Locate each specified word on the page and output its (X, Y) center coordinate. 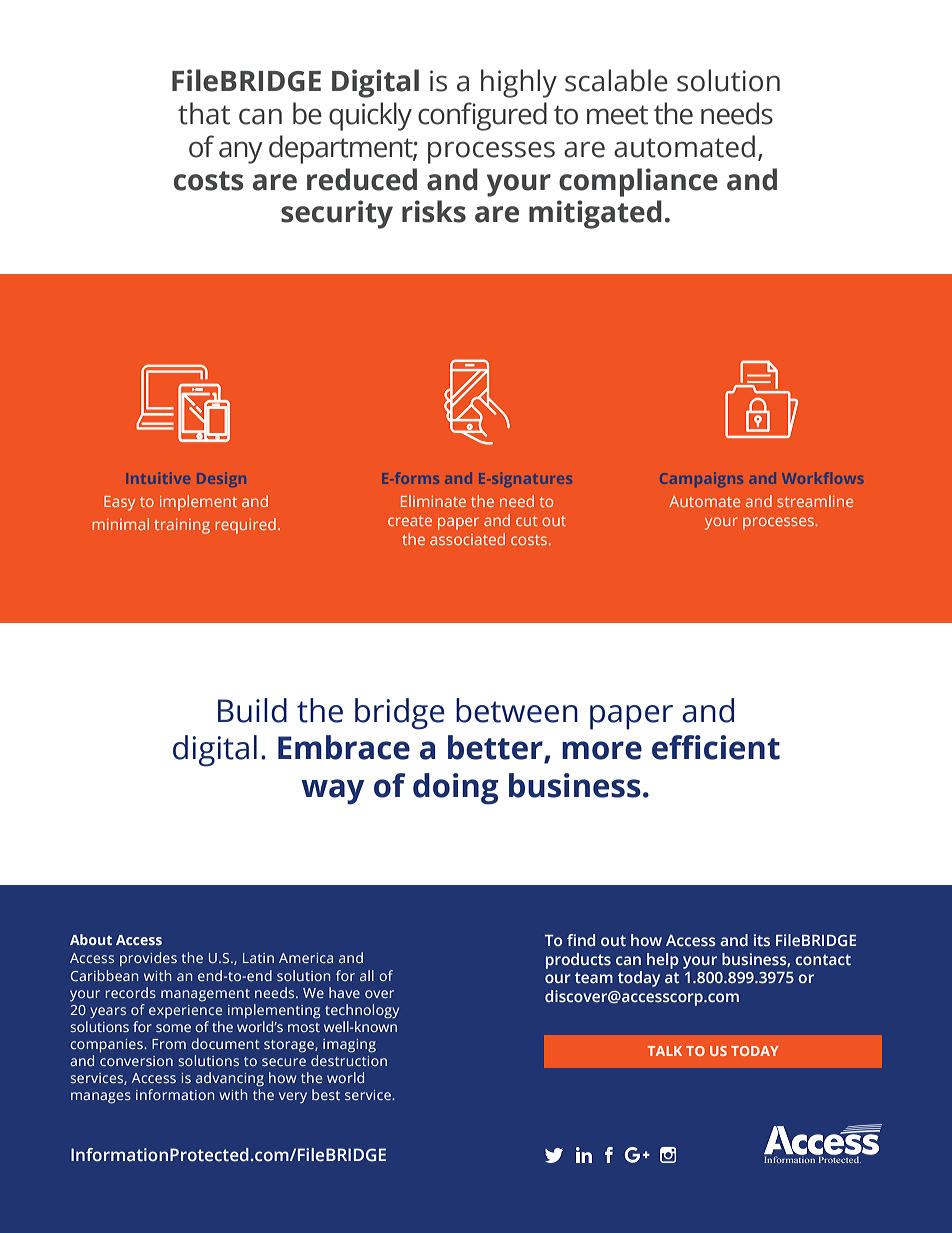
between (517, 710)
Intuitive (158, 478)
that (204, 113)
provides (148, 959)
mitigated (595, 214)
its (762, 940)
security (337, 214)
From (169, 1044)
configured (482, 116)
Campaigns (701, 480)
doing (456, 789)
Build (252, 710)
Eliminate (433, 501)
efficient (716, 747)
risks (434, 211)
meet (617, 115)
